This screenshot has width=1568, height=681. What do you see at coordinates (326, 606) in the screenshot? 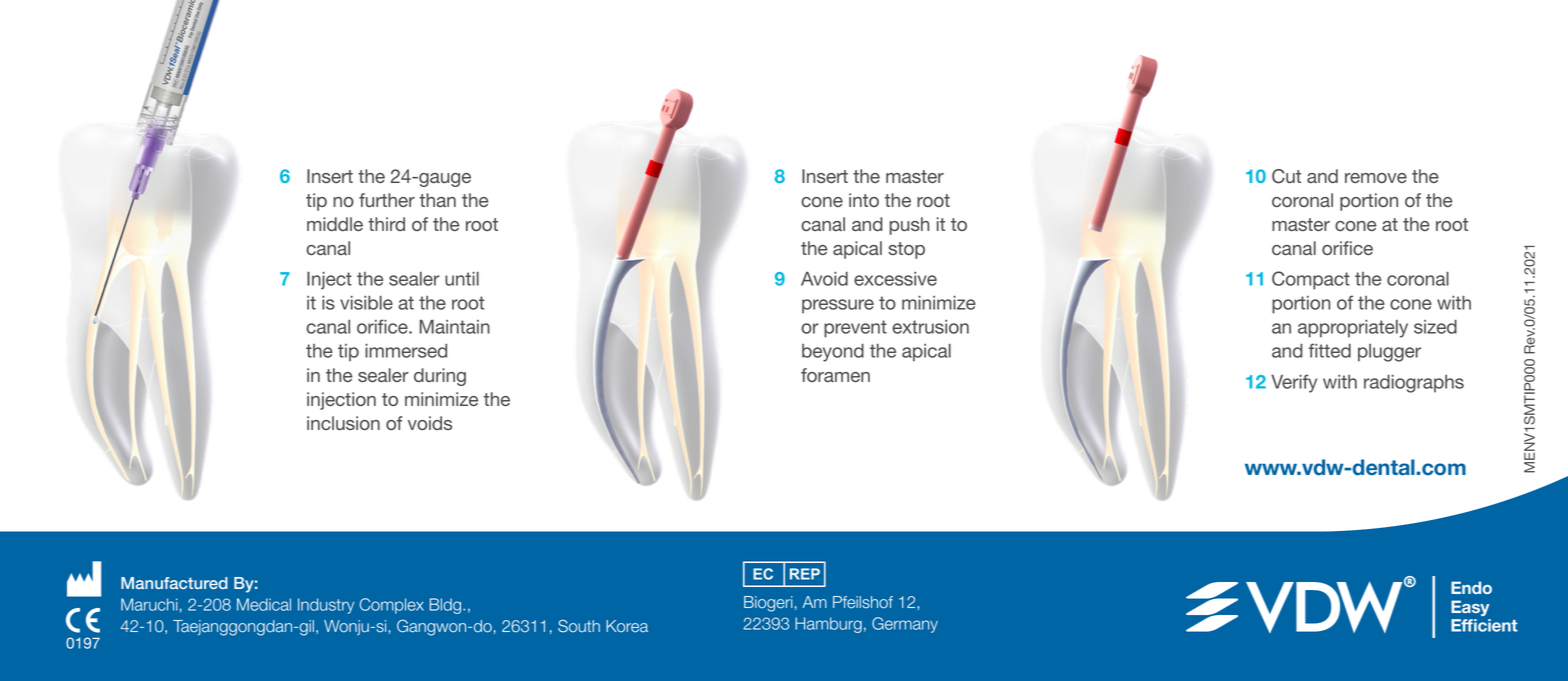
I see `Industry` at bounding box center [326, 606].
